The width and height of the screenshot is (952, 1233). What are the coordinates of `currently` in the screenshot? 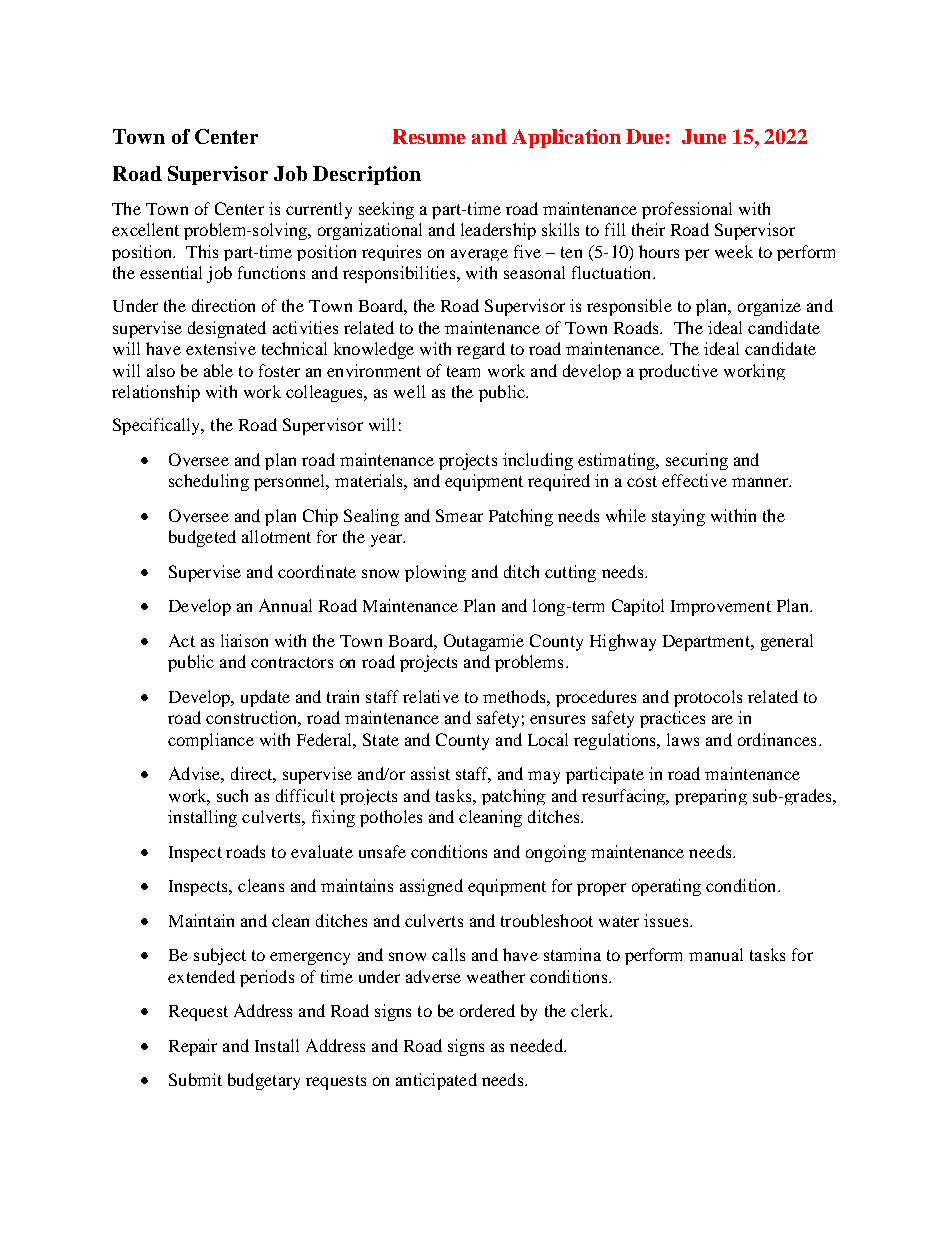 It's located at (319, 210).
